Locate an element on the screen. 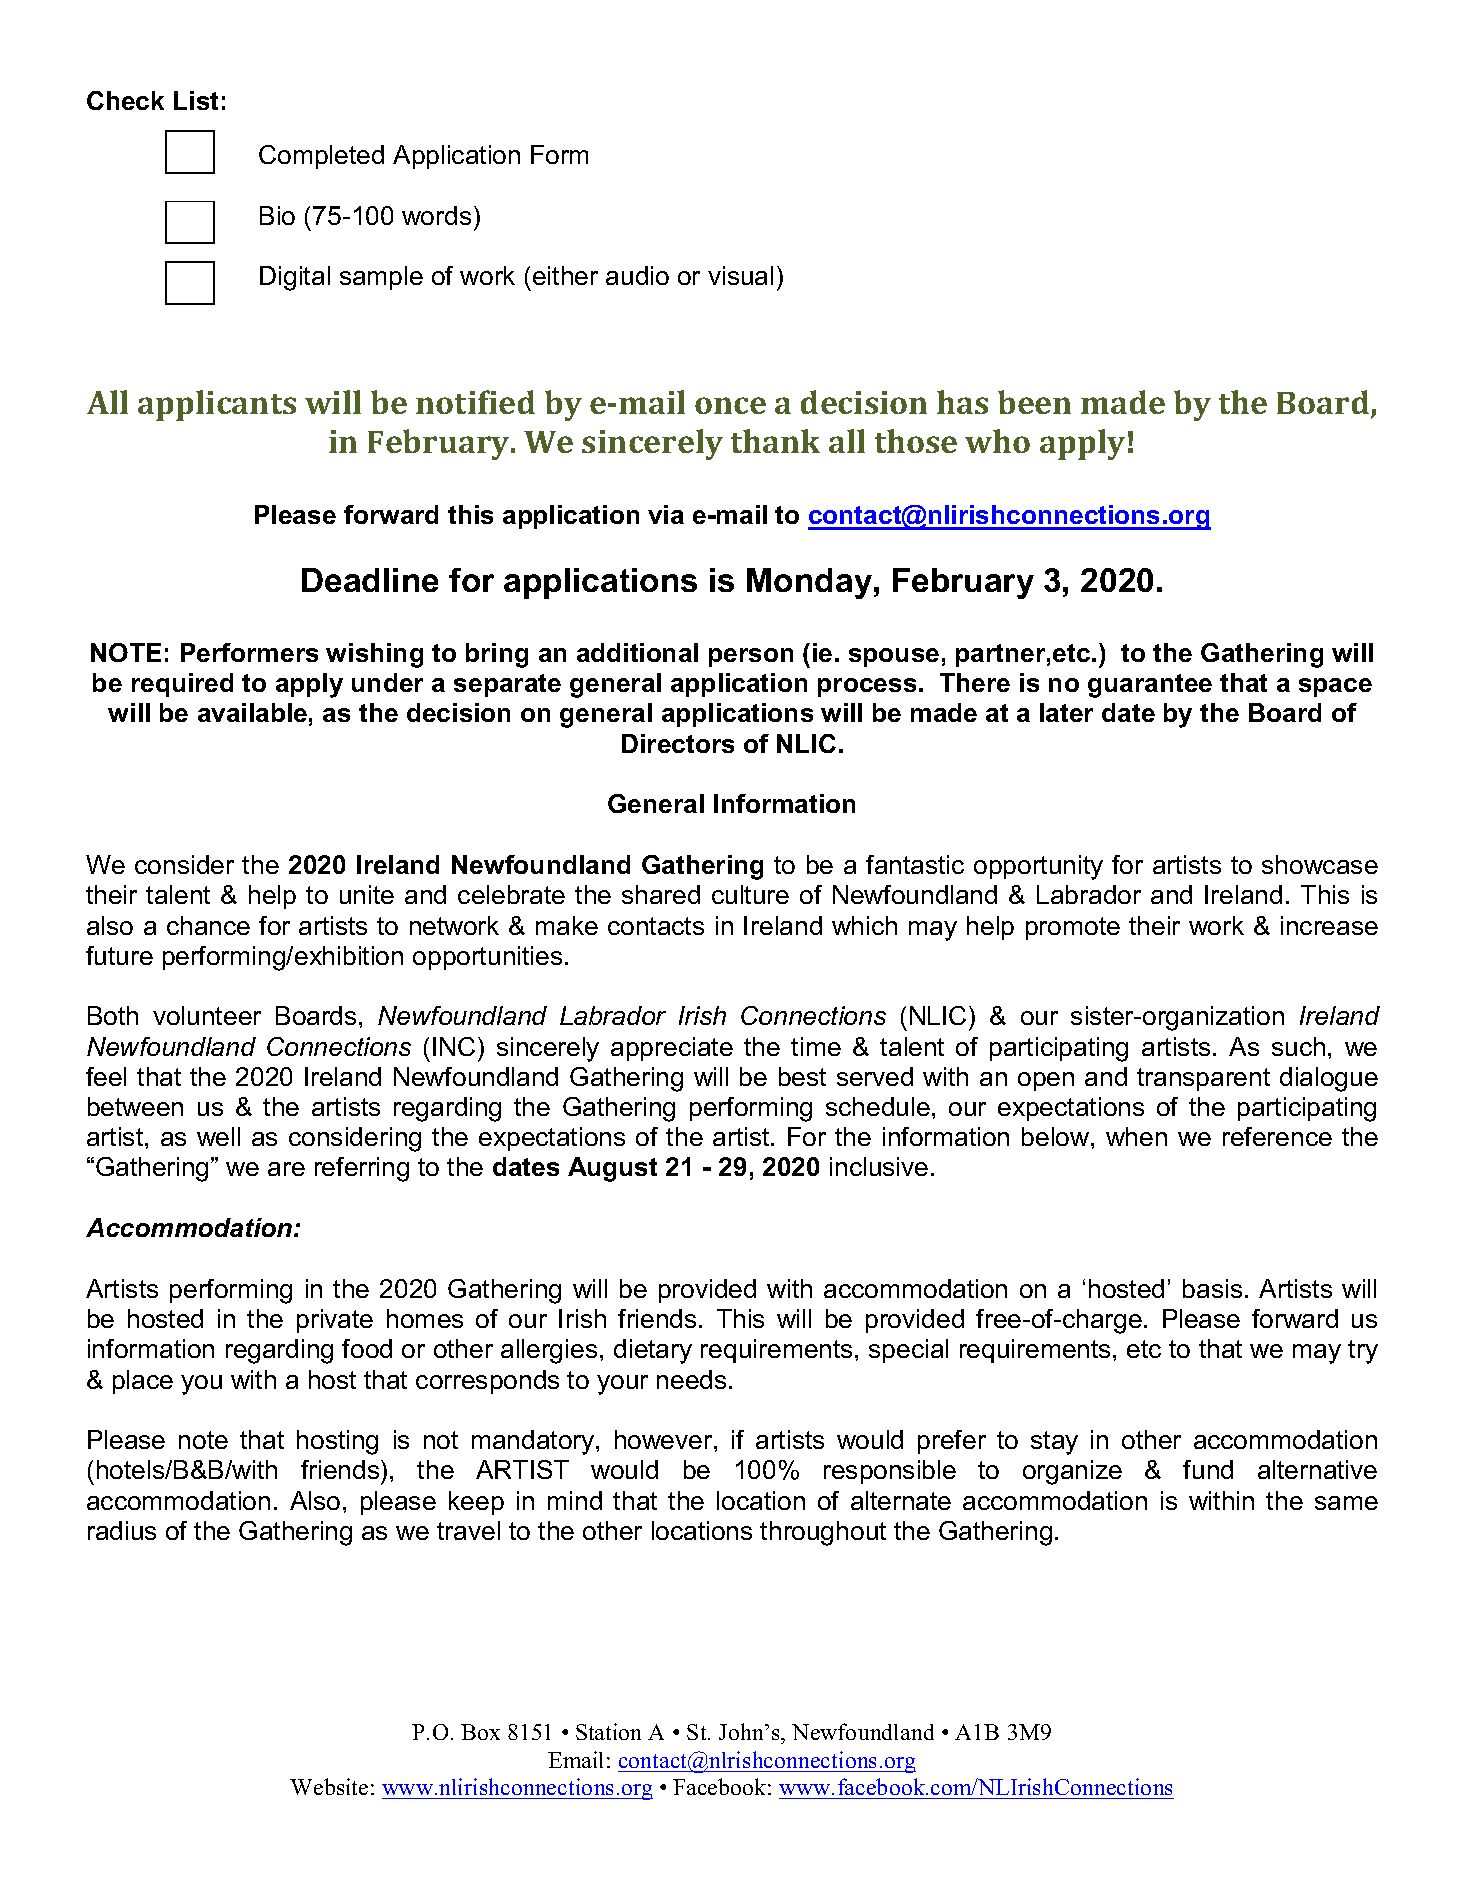  been is located at coordinates (1034, 402).
